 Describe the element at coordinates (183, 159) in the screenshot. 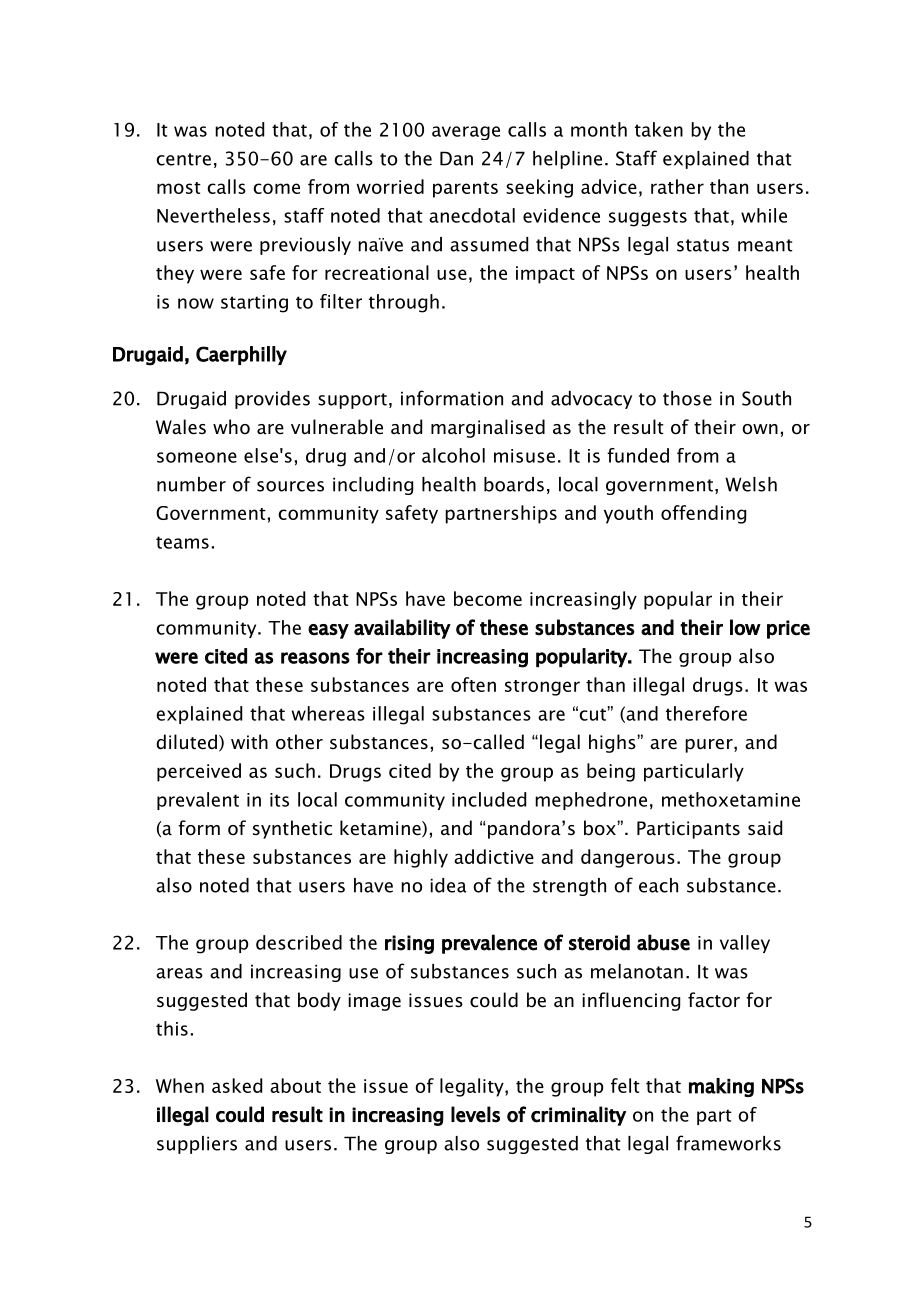

I see `centre` at that location.
